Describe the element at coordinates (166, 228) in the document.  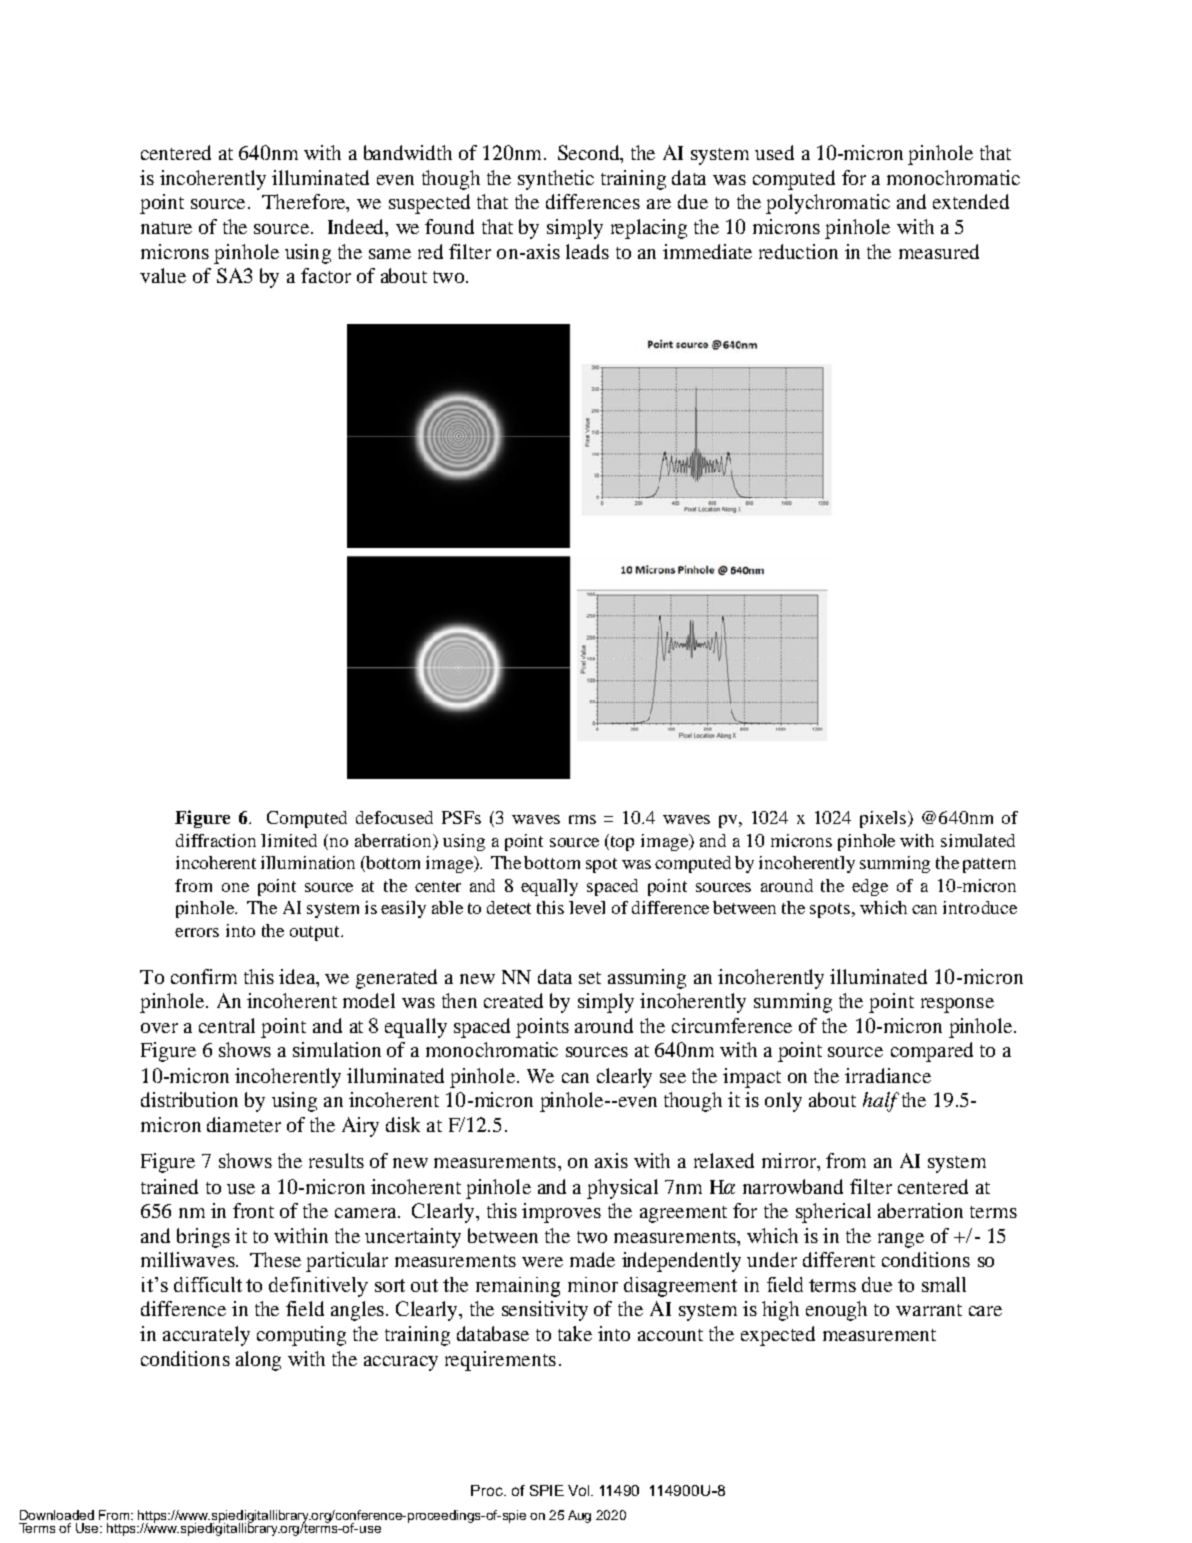
I see `nature` at that location.
